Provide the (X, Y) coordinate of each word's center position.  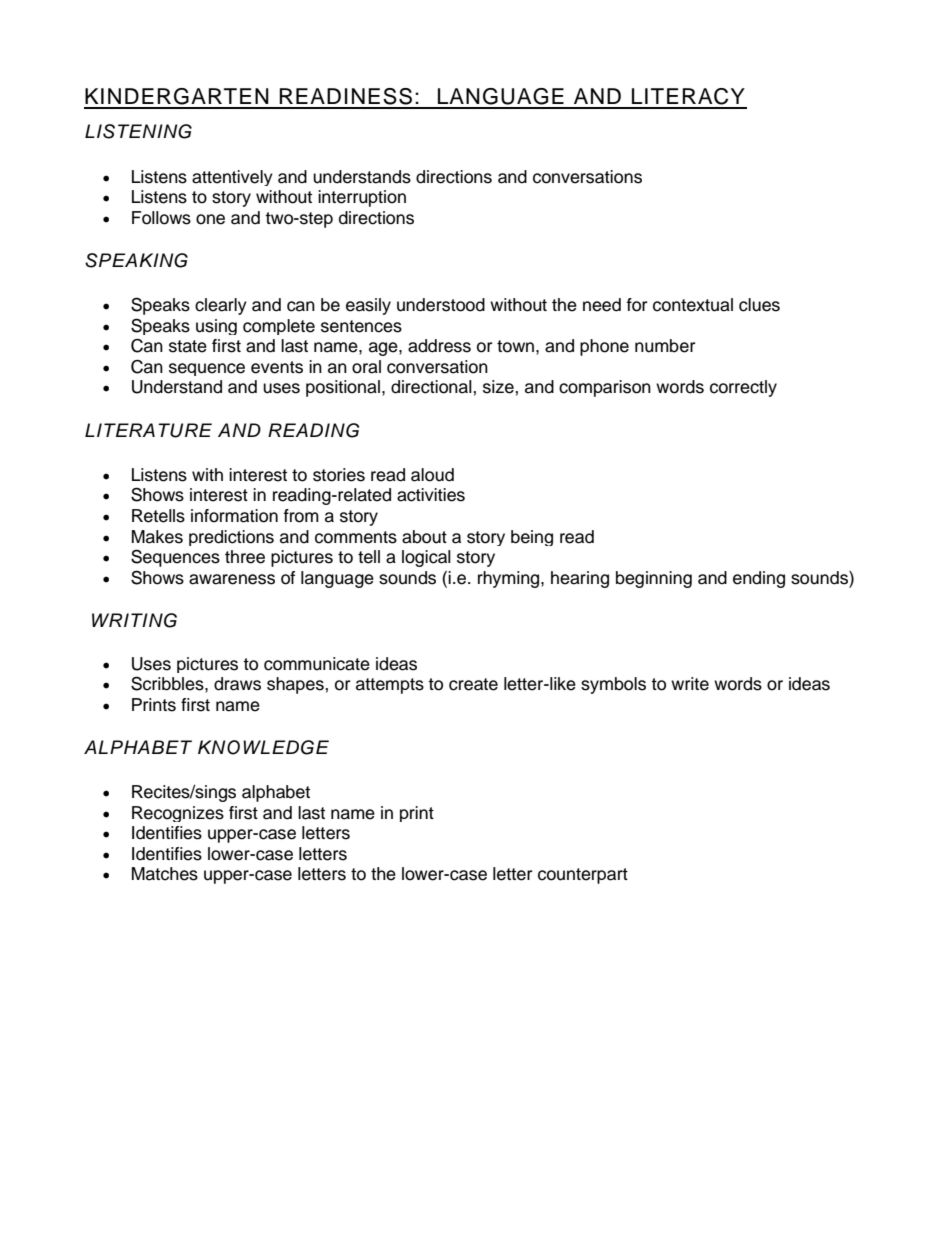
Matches (165, 874)
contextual (693, 305)
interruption (362, 198)
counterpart (583, 876)
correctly (743, 388)
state (188, 346)
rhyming (510, 579)
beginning (654, 579)
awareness (232, 579)
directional (432, 387)
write (690, 684)
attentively (232, 178)
